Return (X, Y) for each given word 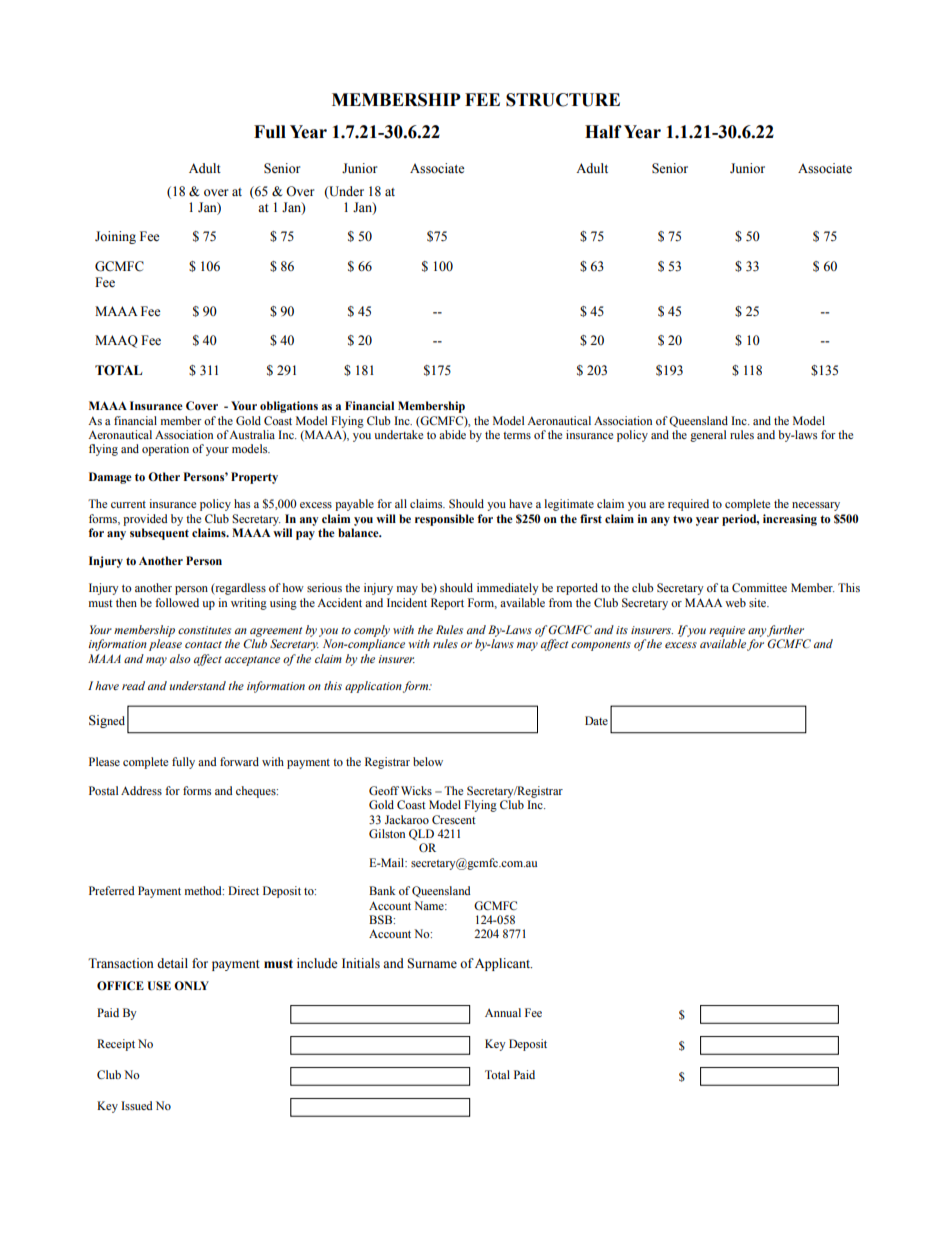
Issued (137, 1105)
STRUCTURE (563, 100)
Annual (503, 1012)
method (204, 890)
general (708, 436)
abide (452, 434)
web (735, 602)
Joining (115, 237)
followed (177, 602)
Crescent (454, 819)
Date (596, 720)
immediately (508, 589)
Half (603, 132)
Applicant (503, 964)
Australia (252, 434)
